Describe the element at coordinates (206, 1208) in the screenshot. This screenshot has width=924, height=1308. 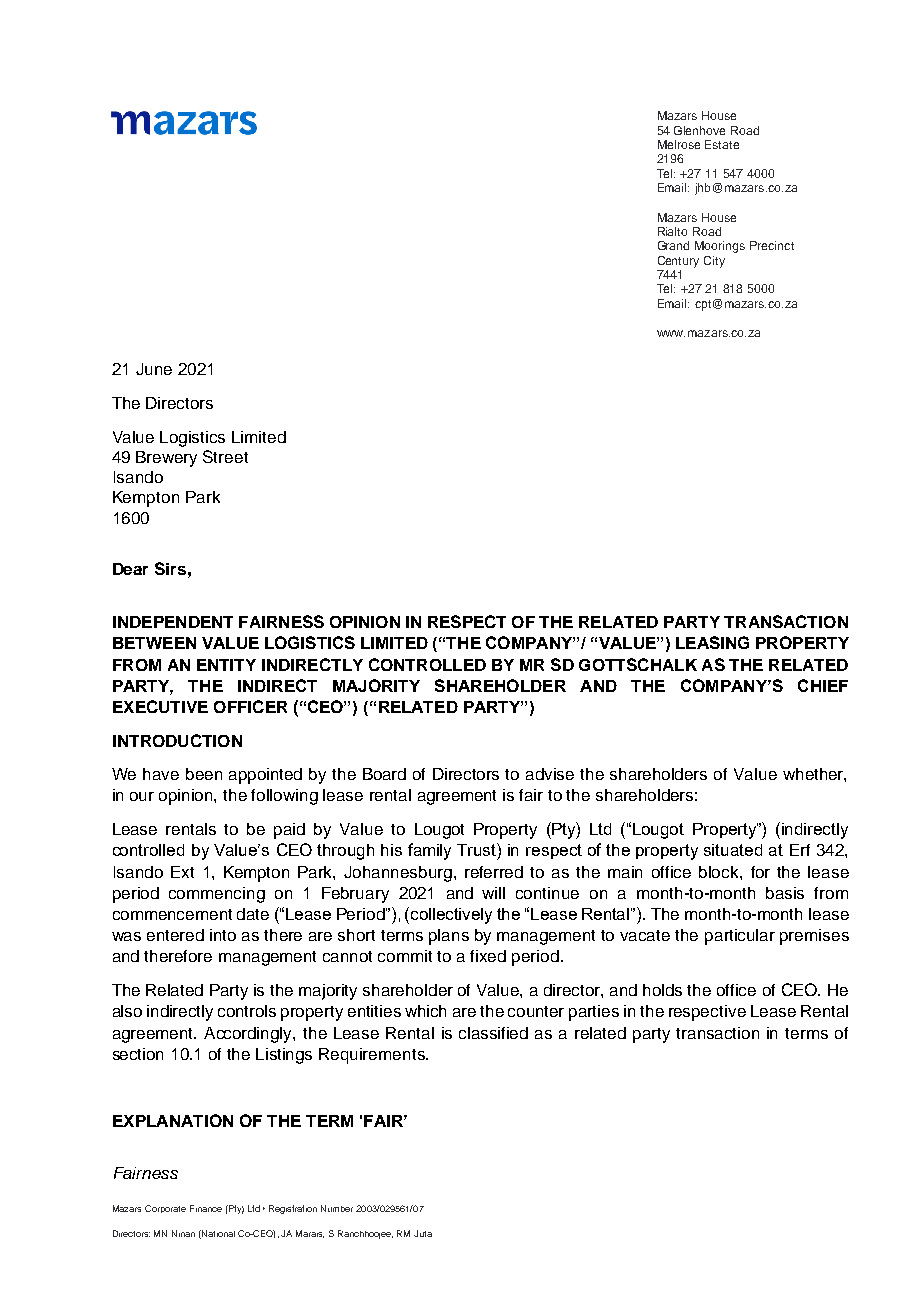
I see `Finance` at that location.
